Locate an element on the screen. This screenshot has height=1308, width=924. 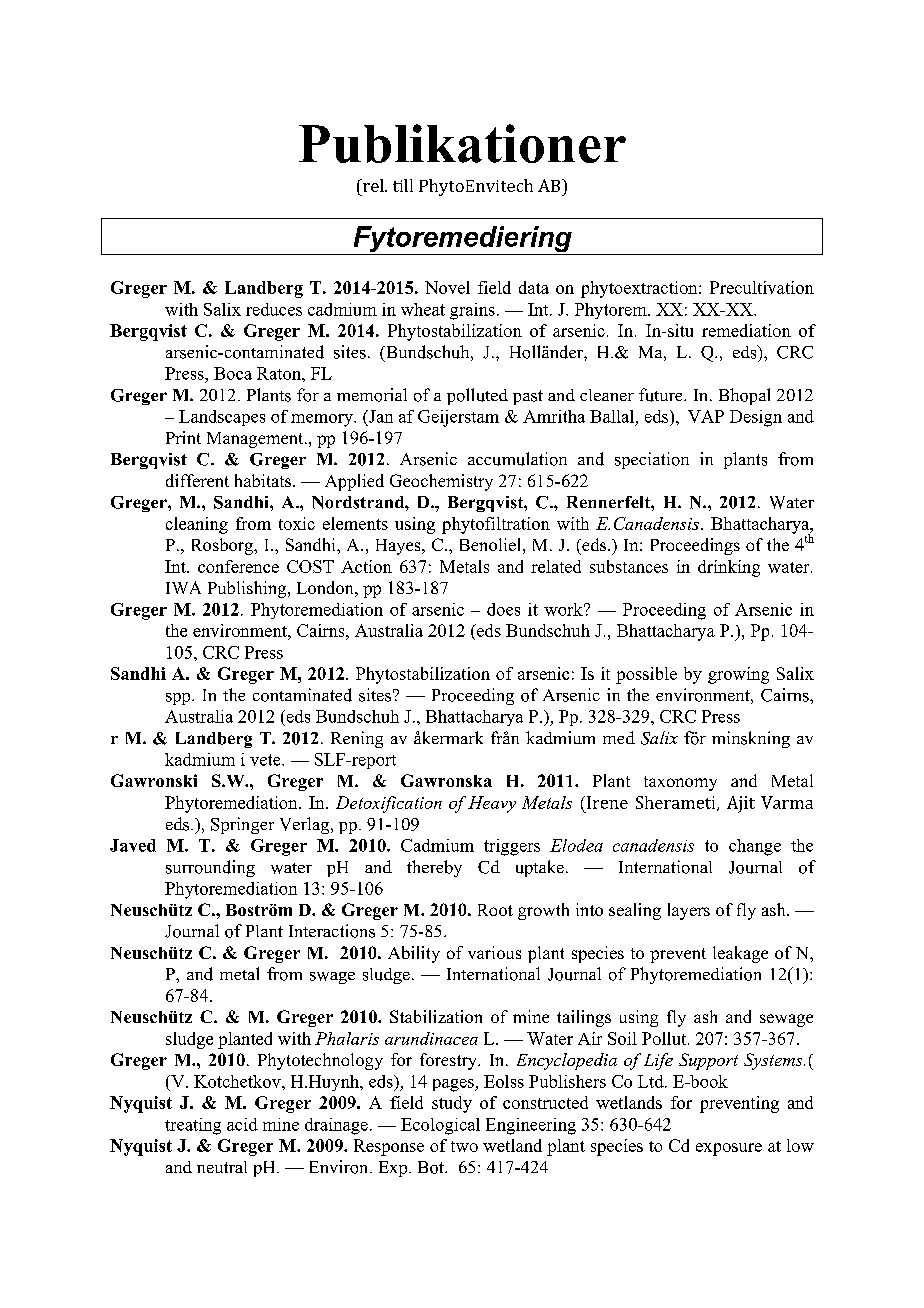
spp is located at coordinates (179, 699).
